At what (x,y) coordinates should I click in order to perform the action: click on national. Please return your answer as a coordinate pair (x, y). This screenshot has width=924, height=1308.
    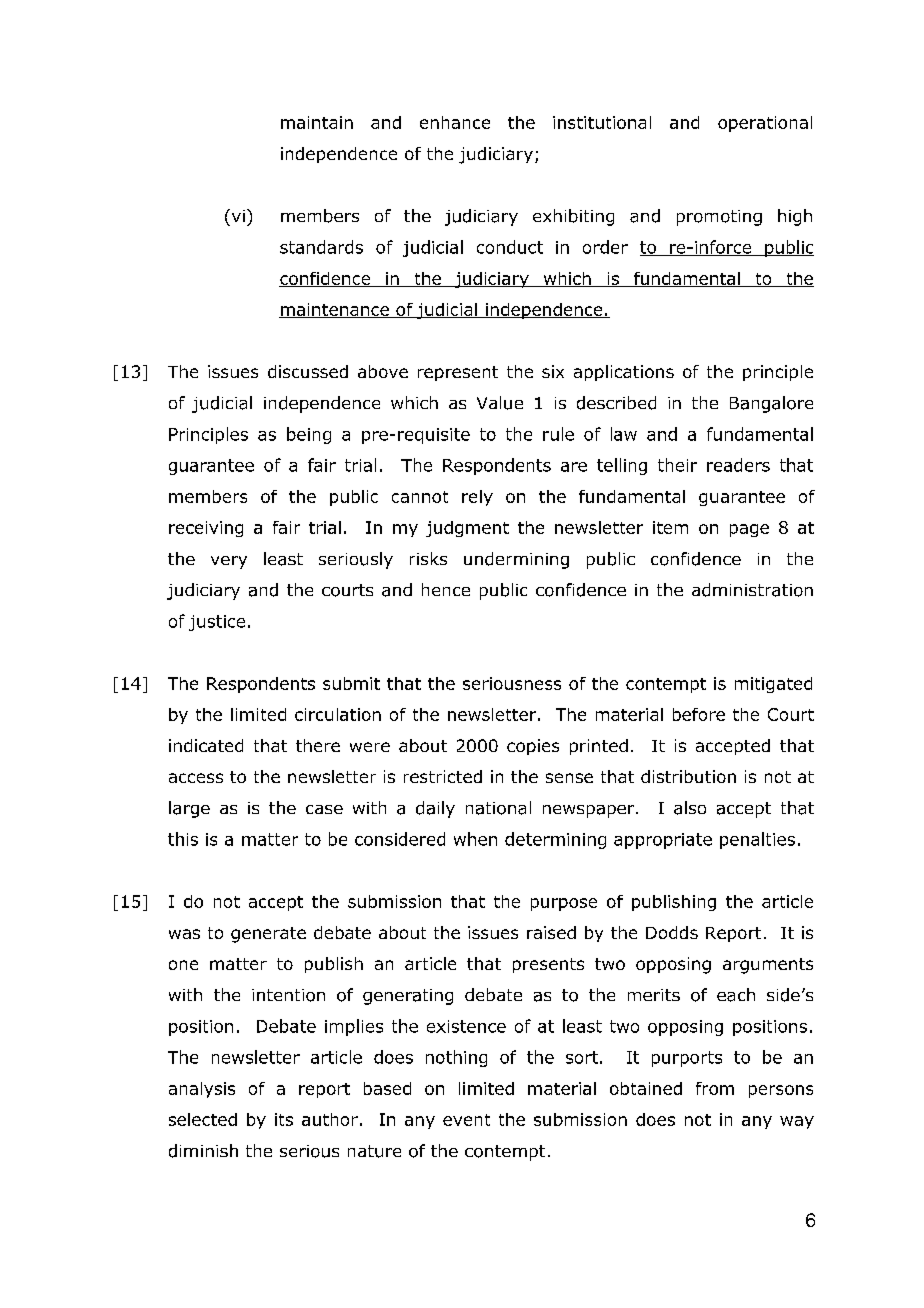
    Looking at the image, I should click on (498, 808).
